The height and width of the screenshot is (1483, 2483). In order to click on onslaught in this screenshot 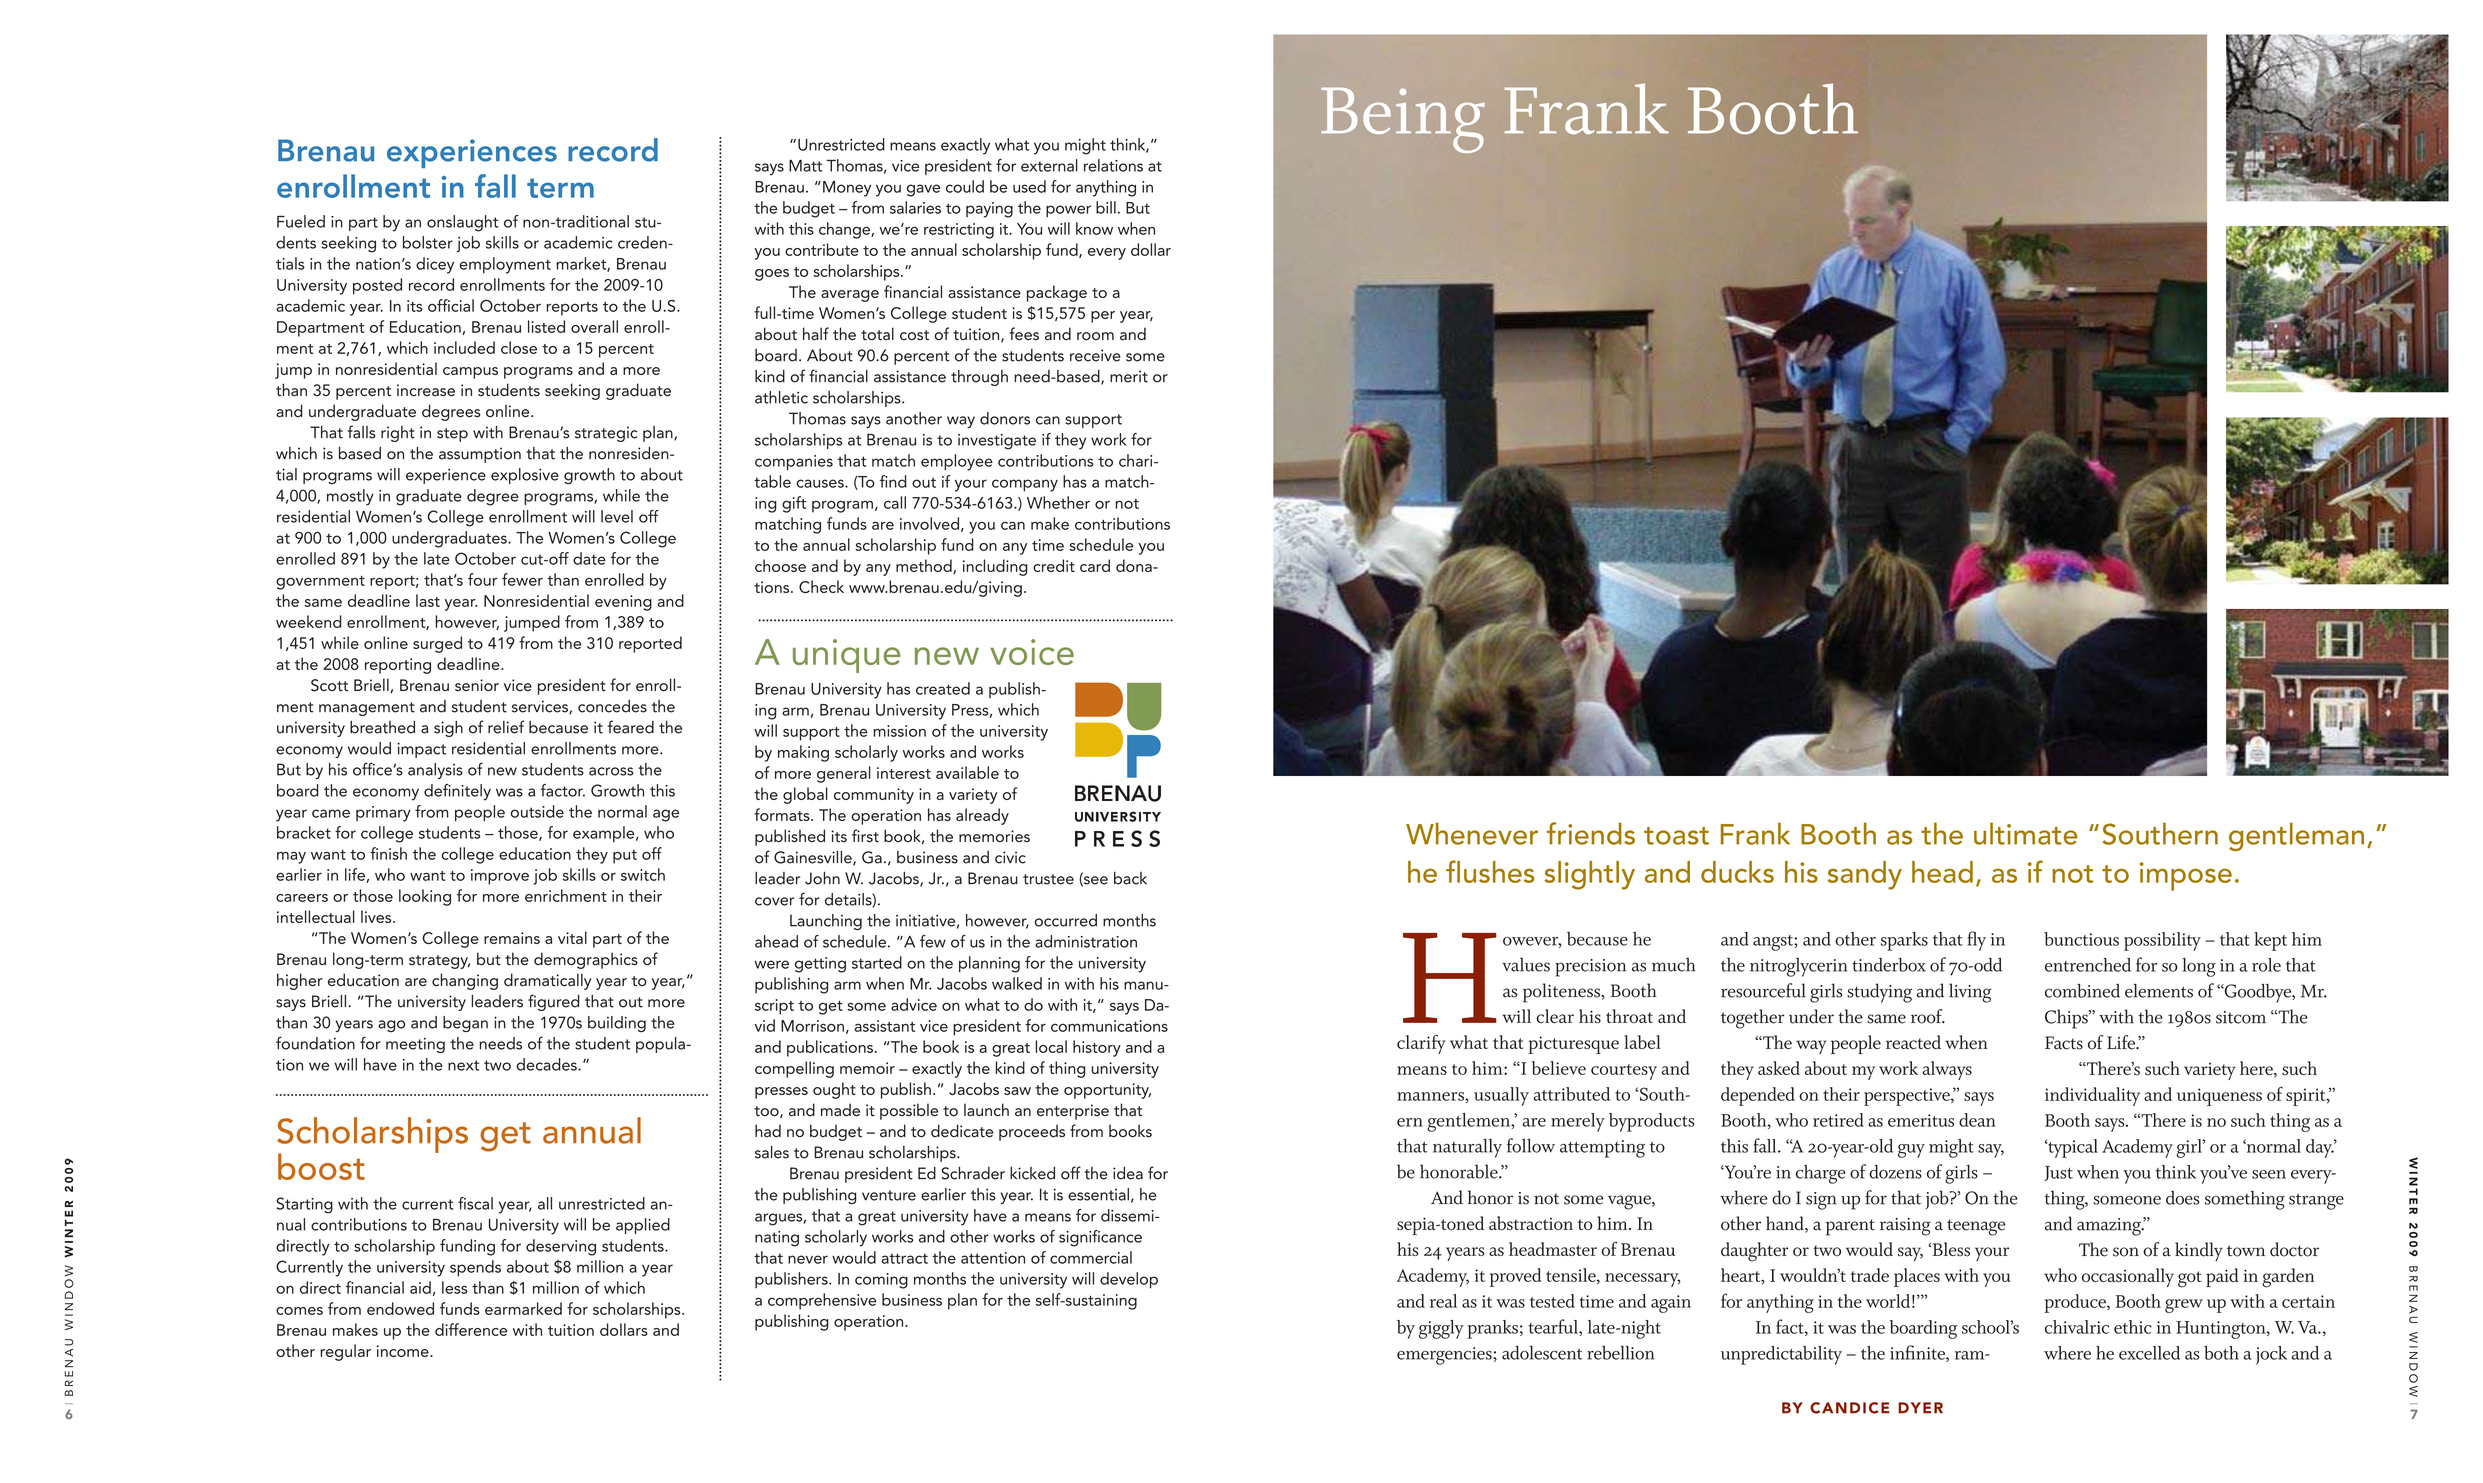, I will do `click(463, 223)`.
